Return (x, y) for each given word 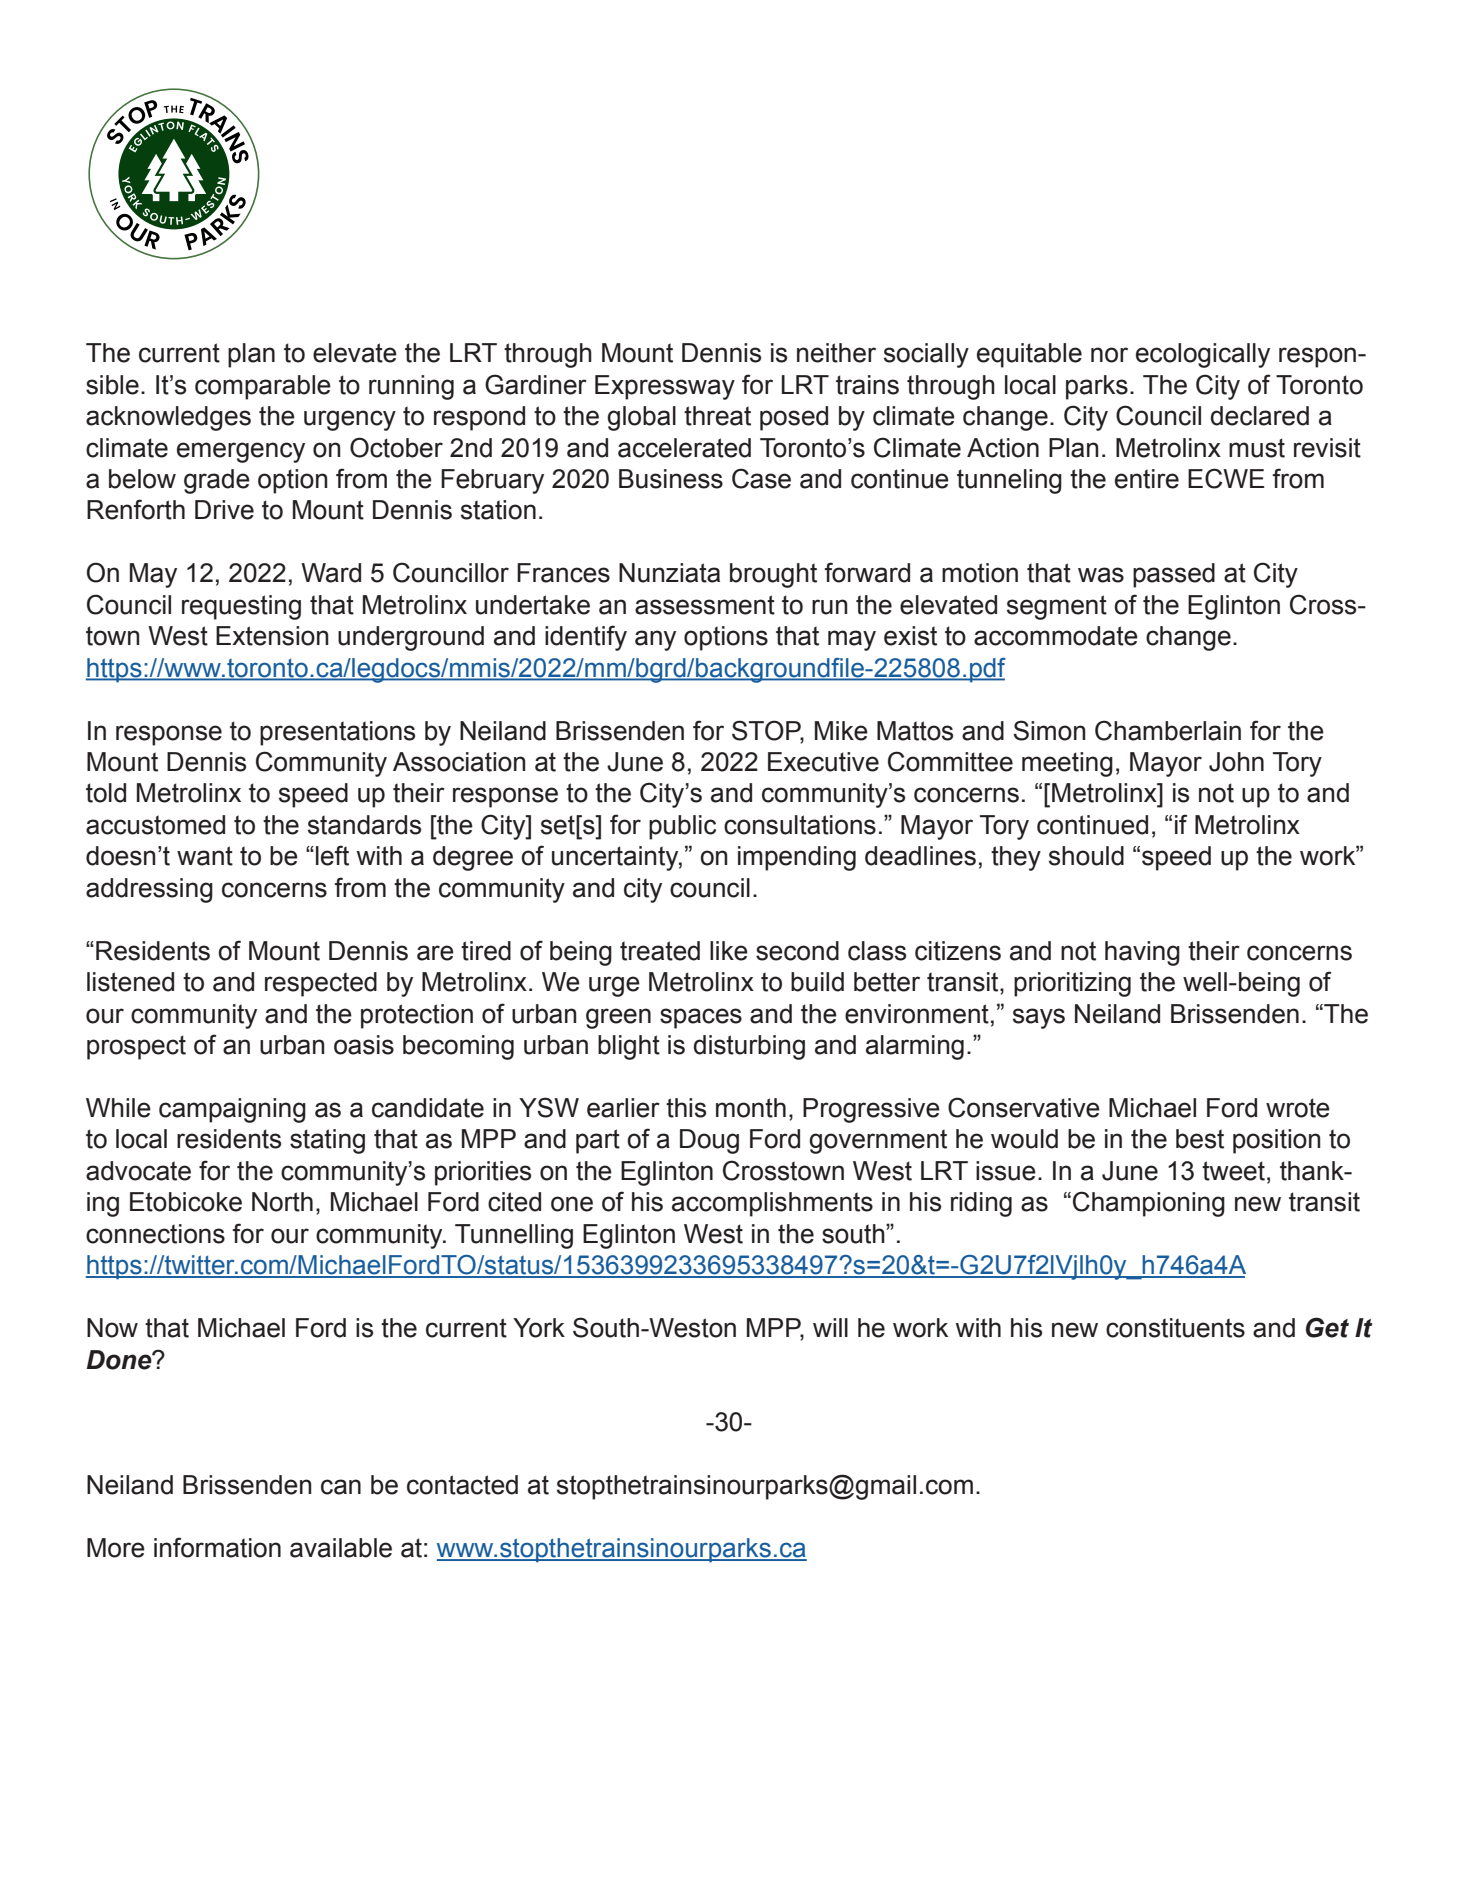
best (1200, 1139)
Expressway (665, 387)
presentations (337, 733)
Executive (823, 762)
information (217, 1547)
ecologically (1203, 355)
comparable (263, 387)
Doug (709, 1141)
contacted (462, 1485)
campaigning (232, 1110)
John (1236, 762)
